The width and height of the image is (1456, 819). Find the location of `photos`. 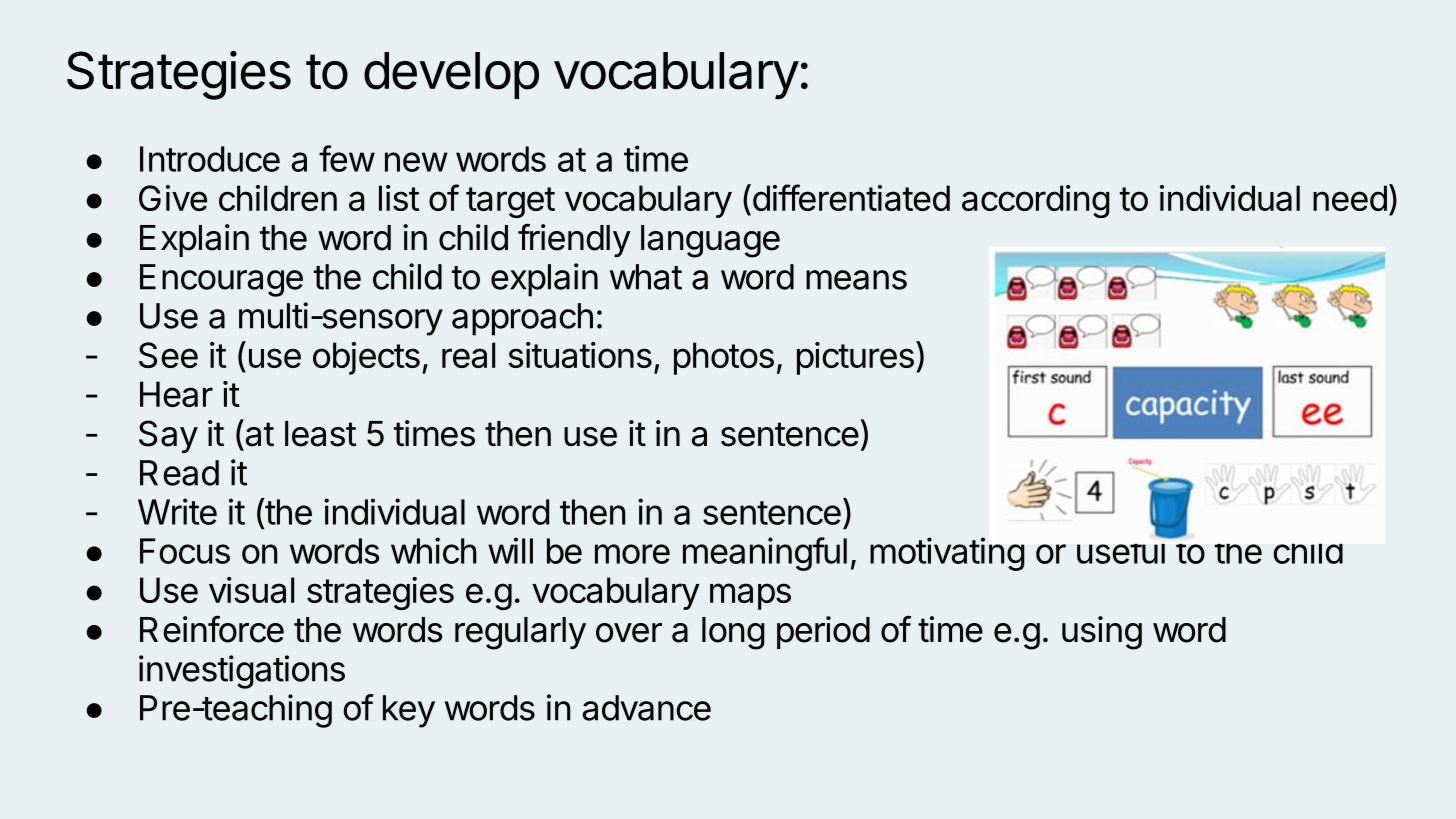

photos is located at coordinates (724, 358).
